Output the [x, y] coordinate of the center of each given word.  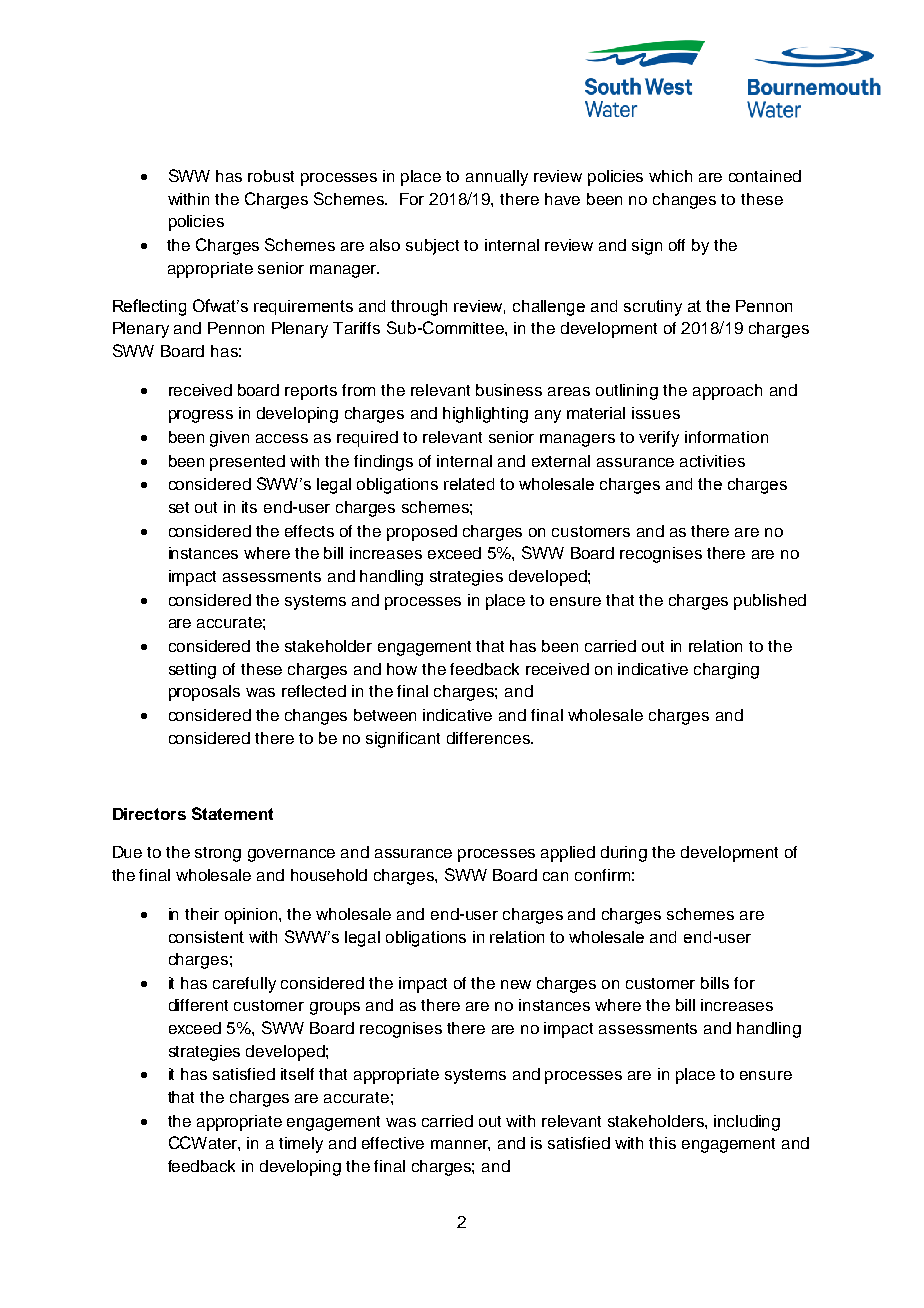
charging [726, 671]
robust [271, 176]
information [726, 437]
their [202, 914]
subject [432, 247]
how [402, 669]
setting [192, 671]
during [624, 854]
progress [201, 416]
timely [301, 1145]
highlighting [485, 415]
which [670, 176]
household [329, 875]
